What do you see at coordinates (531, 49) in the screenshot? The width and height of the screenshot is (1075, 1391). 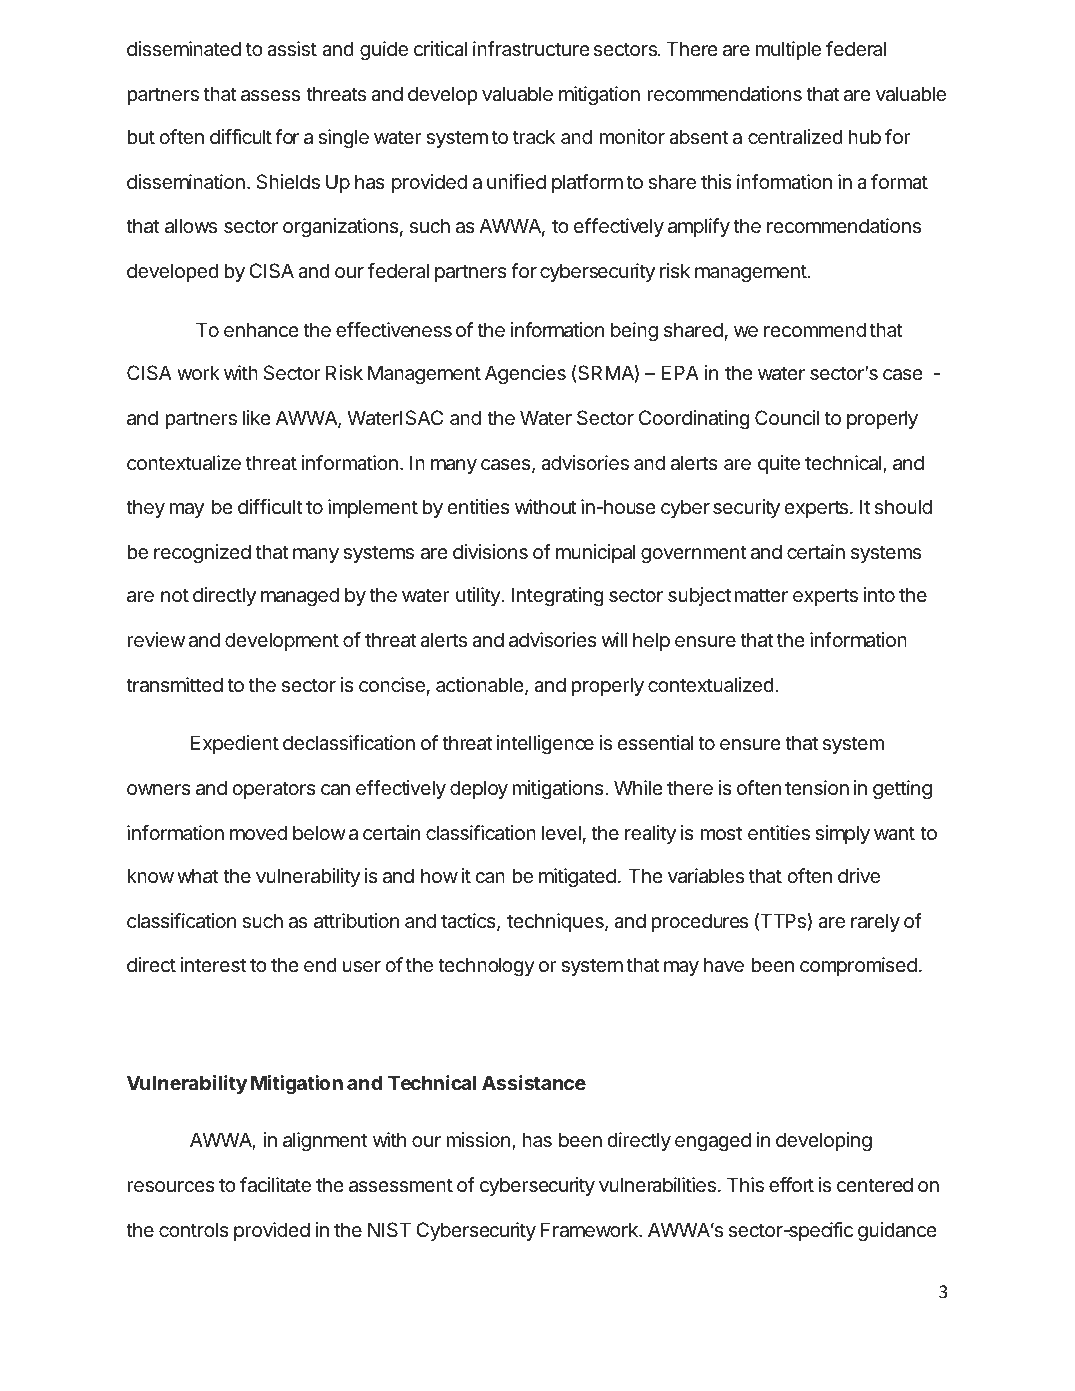 I see `infrastructure` at bounding box center [531, 49].
